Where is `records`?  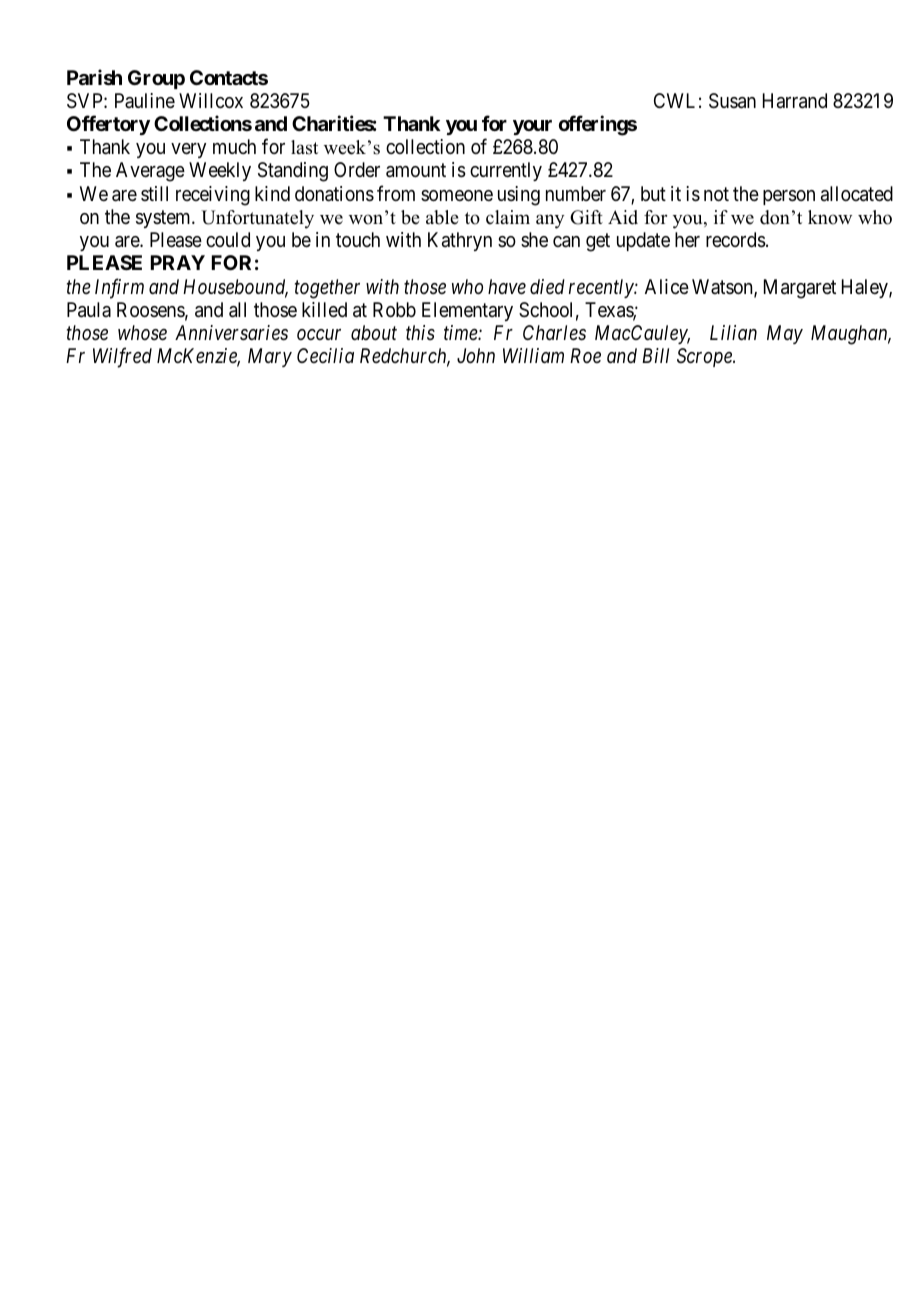 records is located at coordinates (736, 240).
